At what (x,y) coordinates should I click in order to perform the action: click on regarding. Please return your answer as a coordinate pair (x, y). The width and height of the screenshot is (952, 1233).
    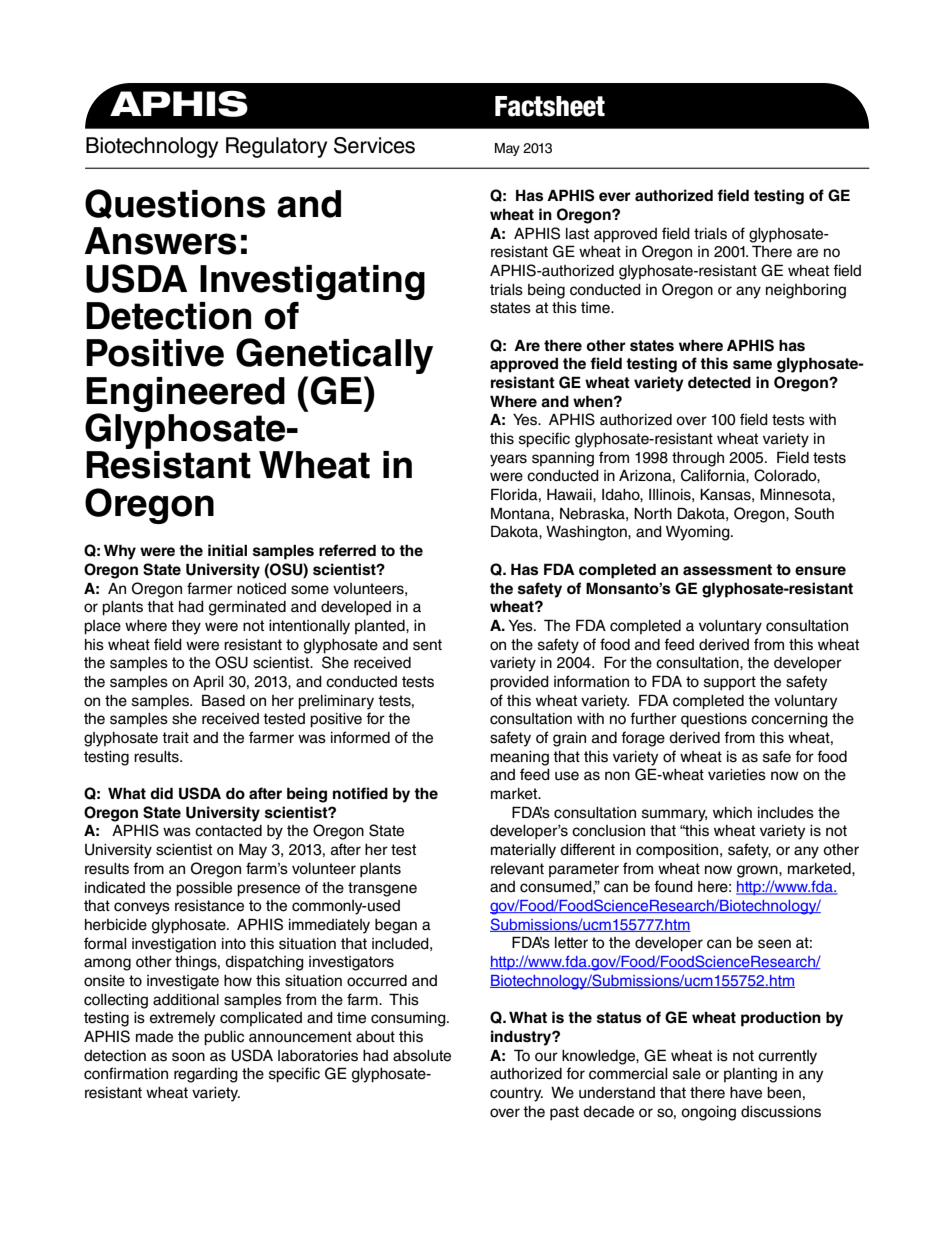
    Looking at the image, I should click on (206, 1075).
